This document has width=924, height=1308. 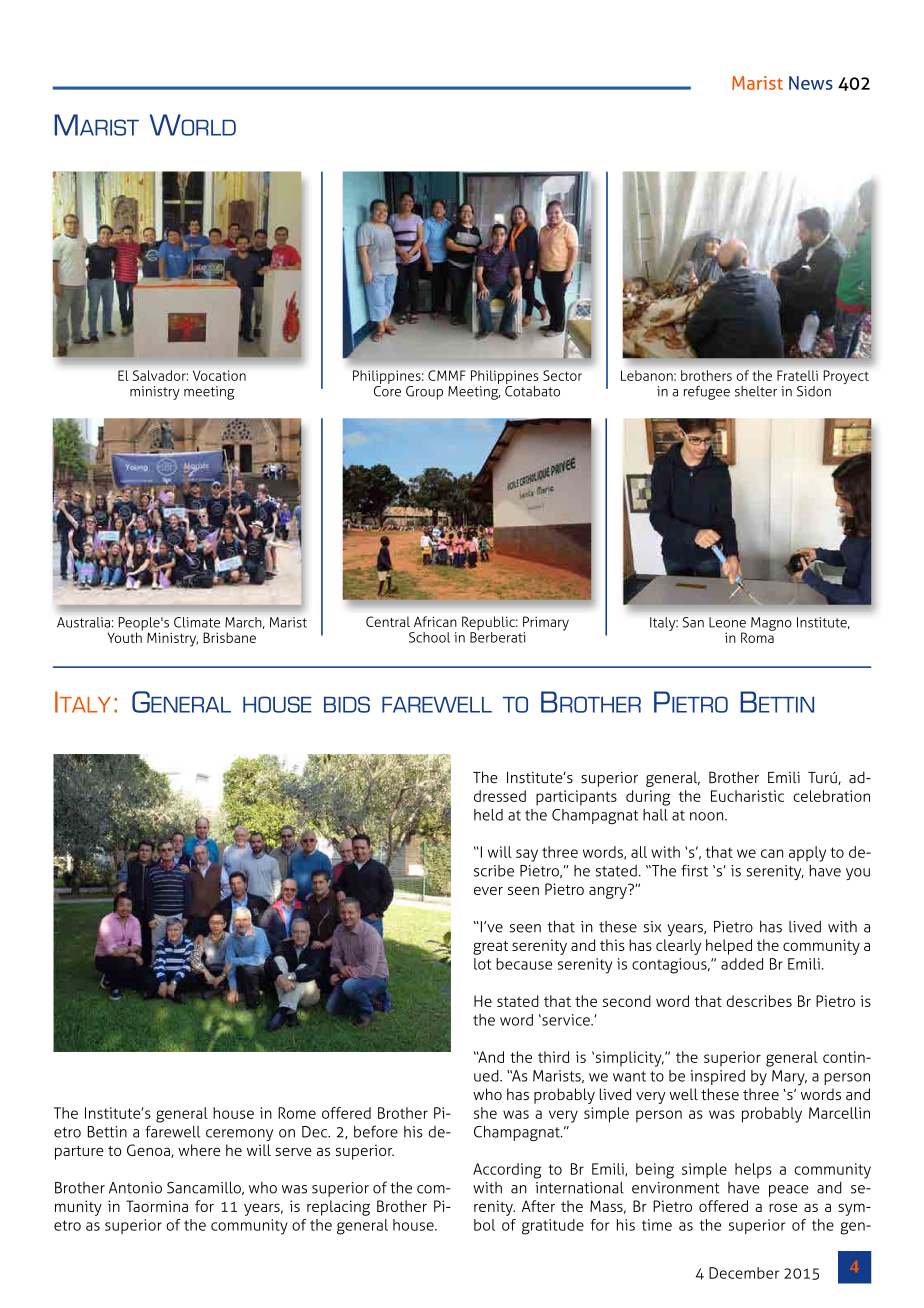 What do you see at coordinates (482, 964) in the document?
I see `lot` at bounding box center [482, 964].
